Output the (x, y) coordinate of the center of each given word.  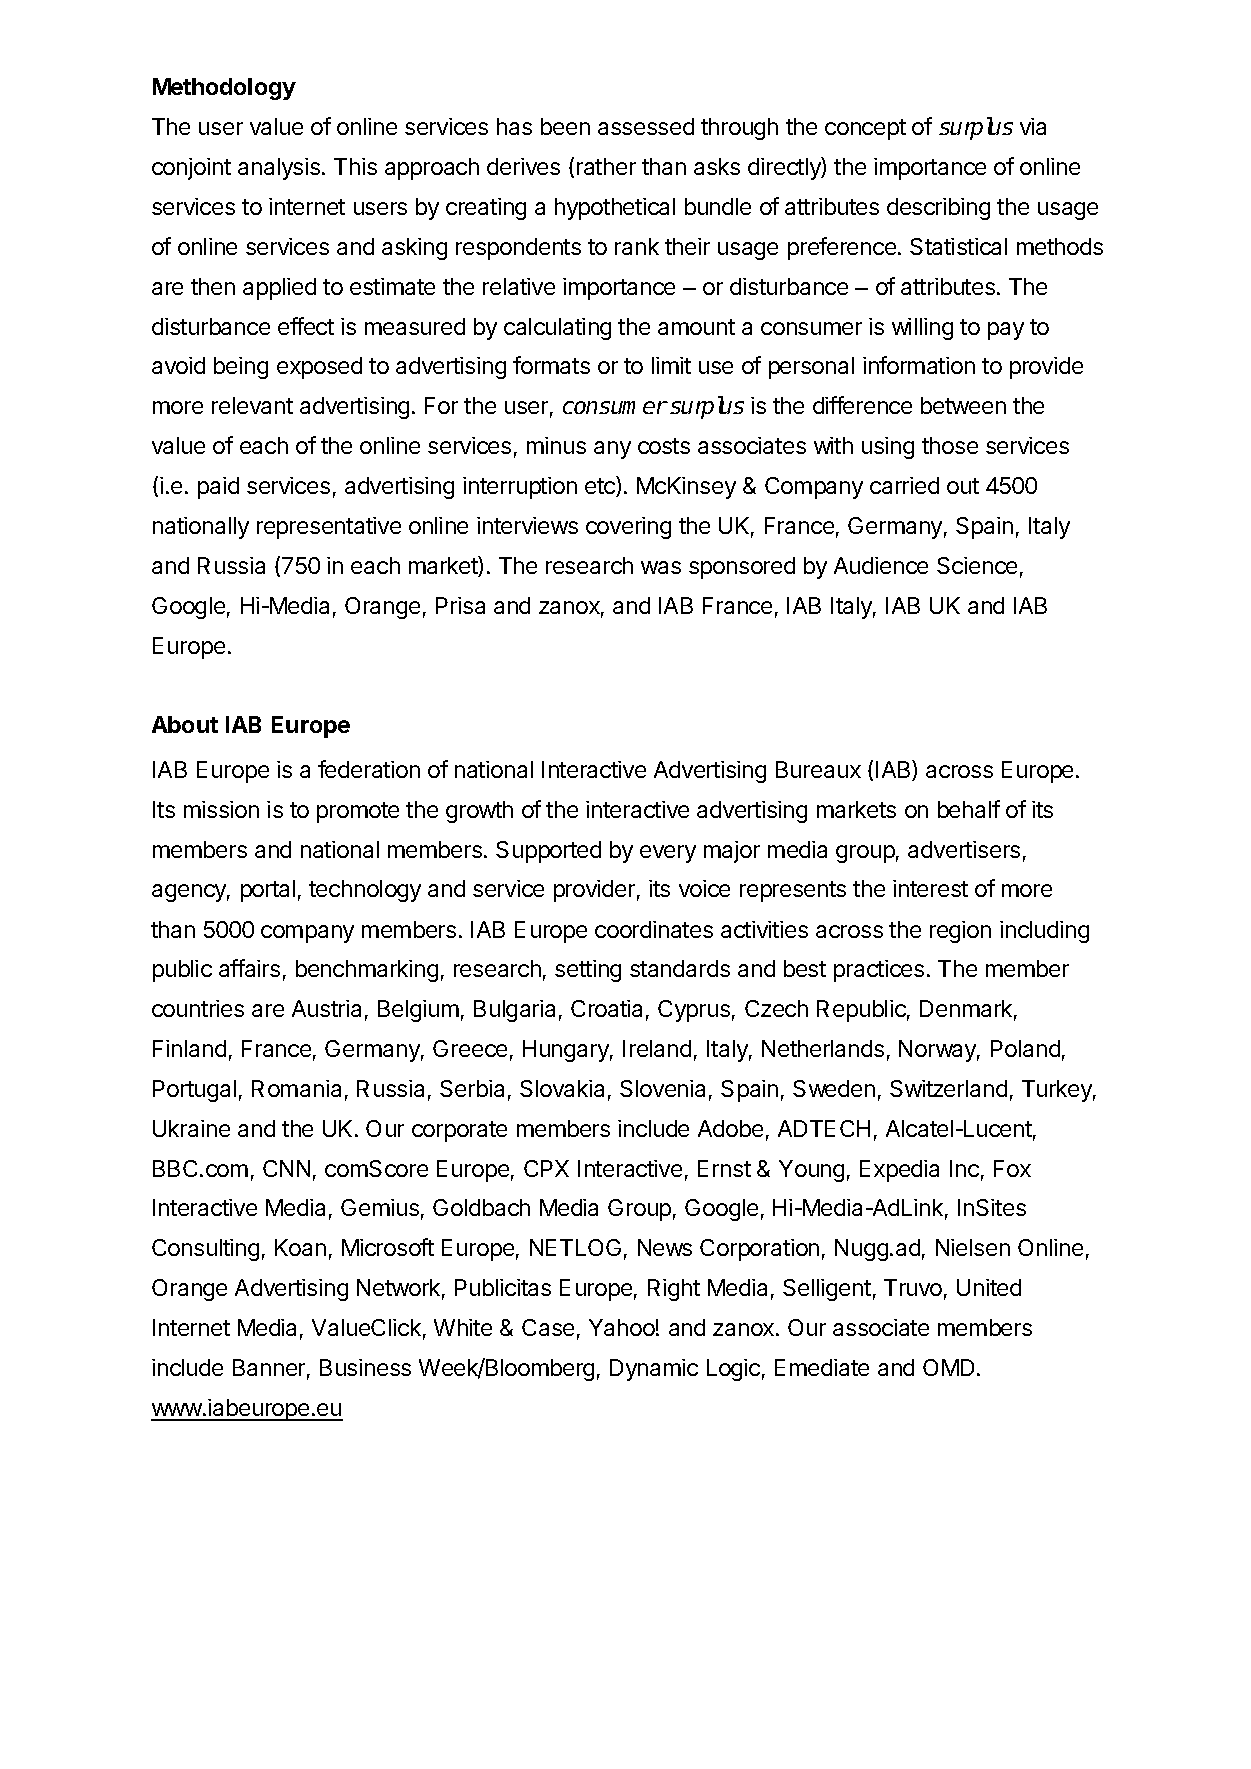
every (668, 854)
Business (365, 1367)
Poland (1025, 1048)
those (950, 445)
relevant (252, 405)
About (185, 724)
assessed (646, 126)
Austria (326, 1008)
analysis (279, 169)
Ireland (657, 1048)
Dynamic (654, 1370)
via (1033, 126)
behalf (969, 809)
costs (664, 446)
